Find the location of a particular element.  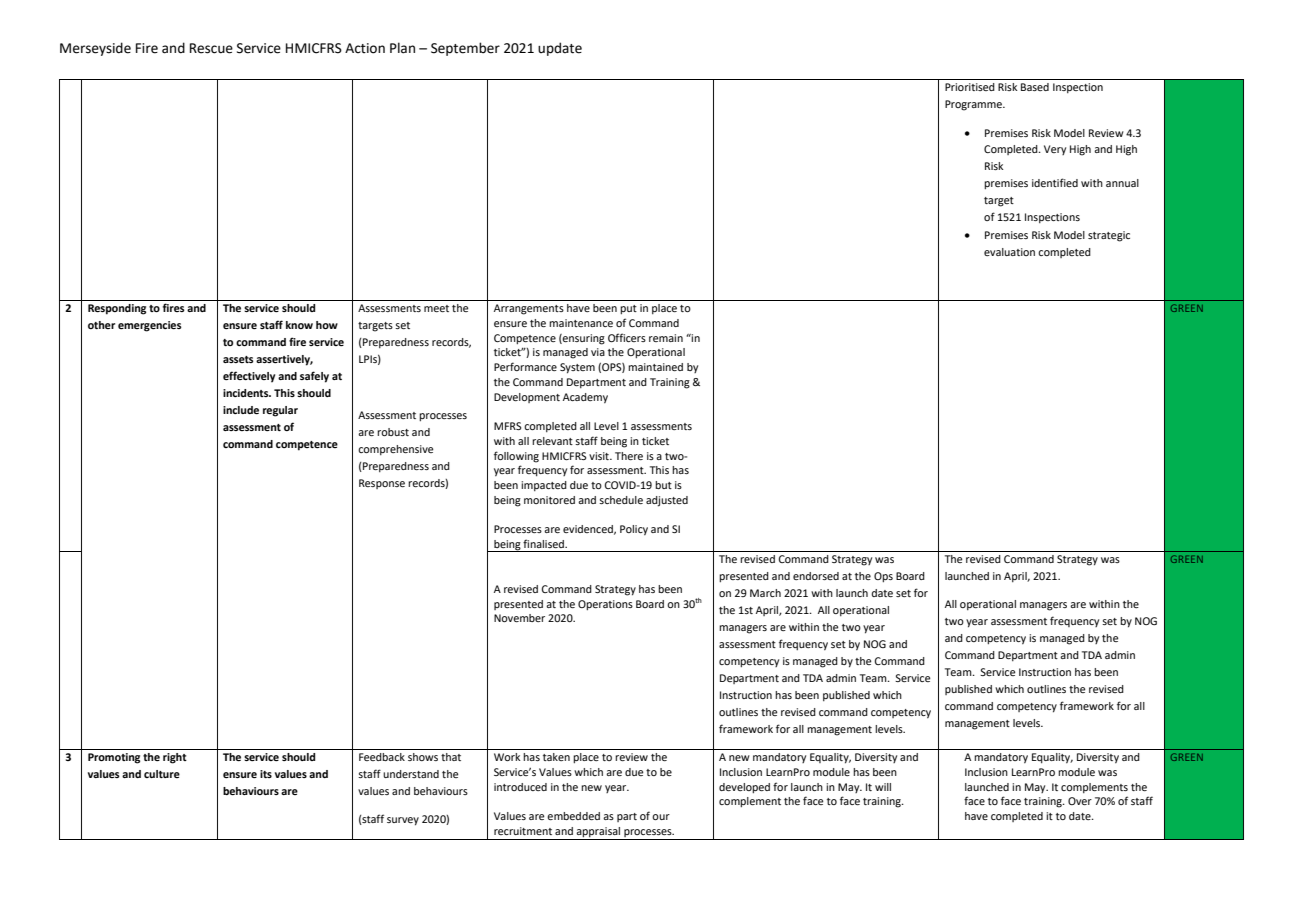

put is located at coordinates (628, 310).
